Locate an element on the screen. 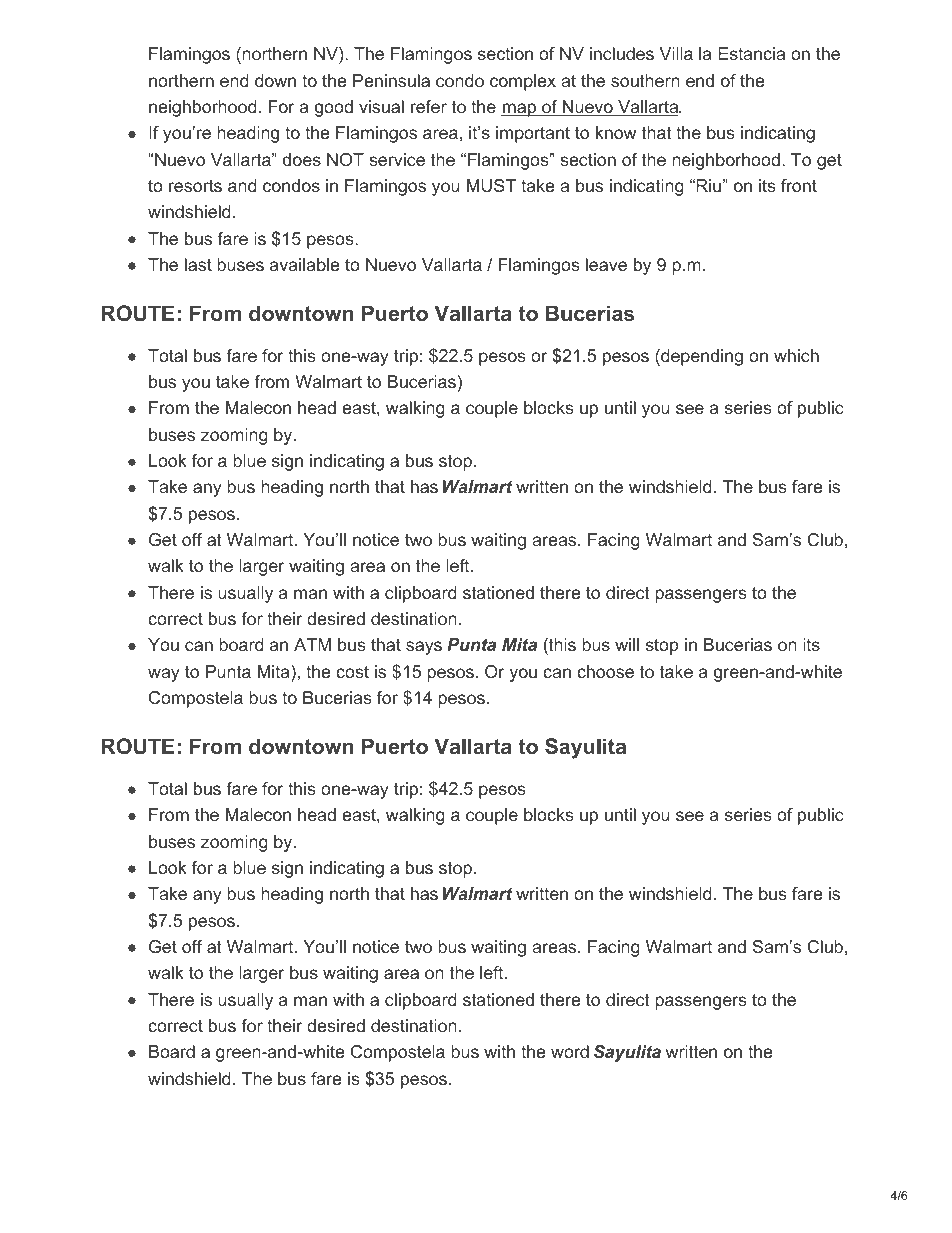  which is located at coordinates (796, 355).
